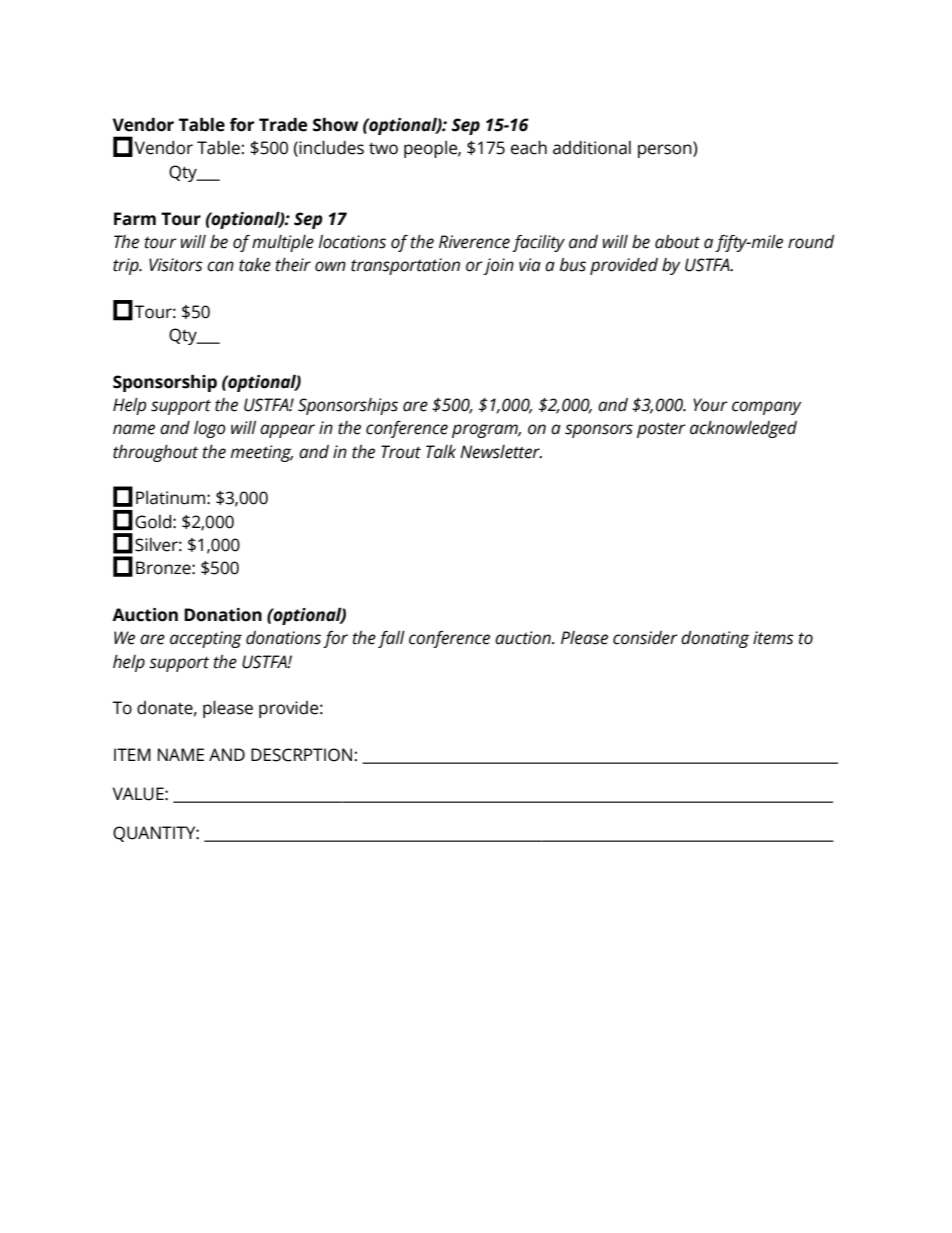  Describe the element at coordinates (210, 429) in the image. I see `logo` at that location.
